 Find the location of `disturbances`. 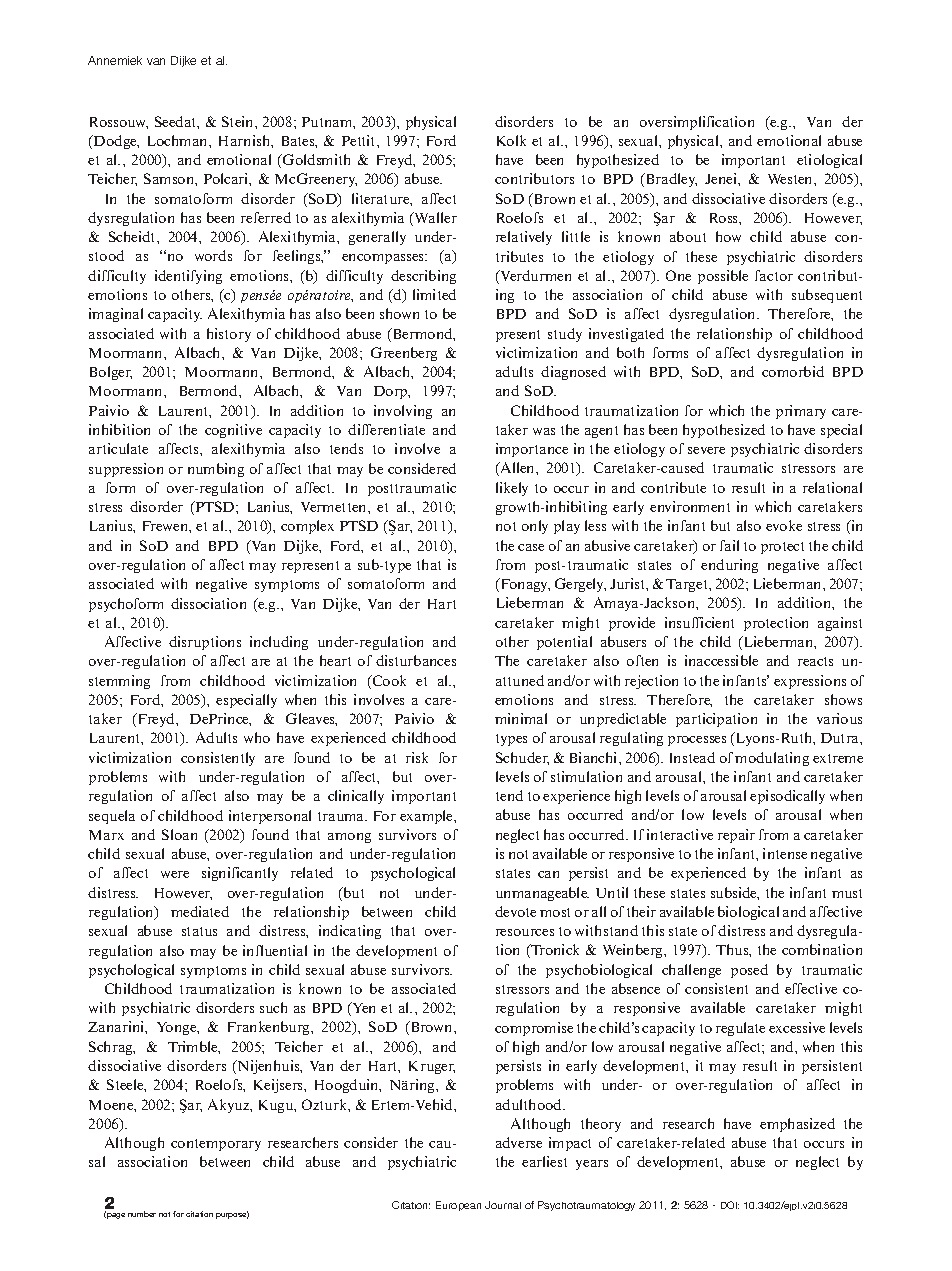

disturbances is located at coordinates (416, 660).
